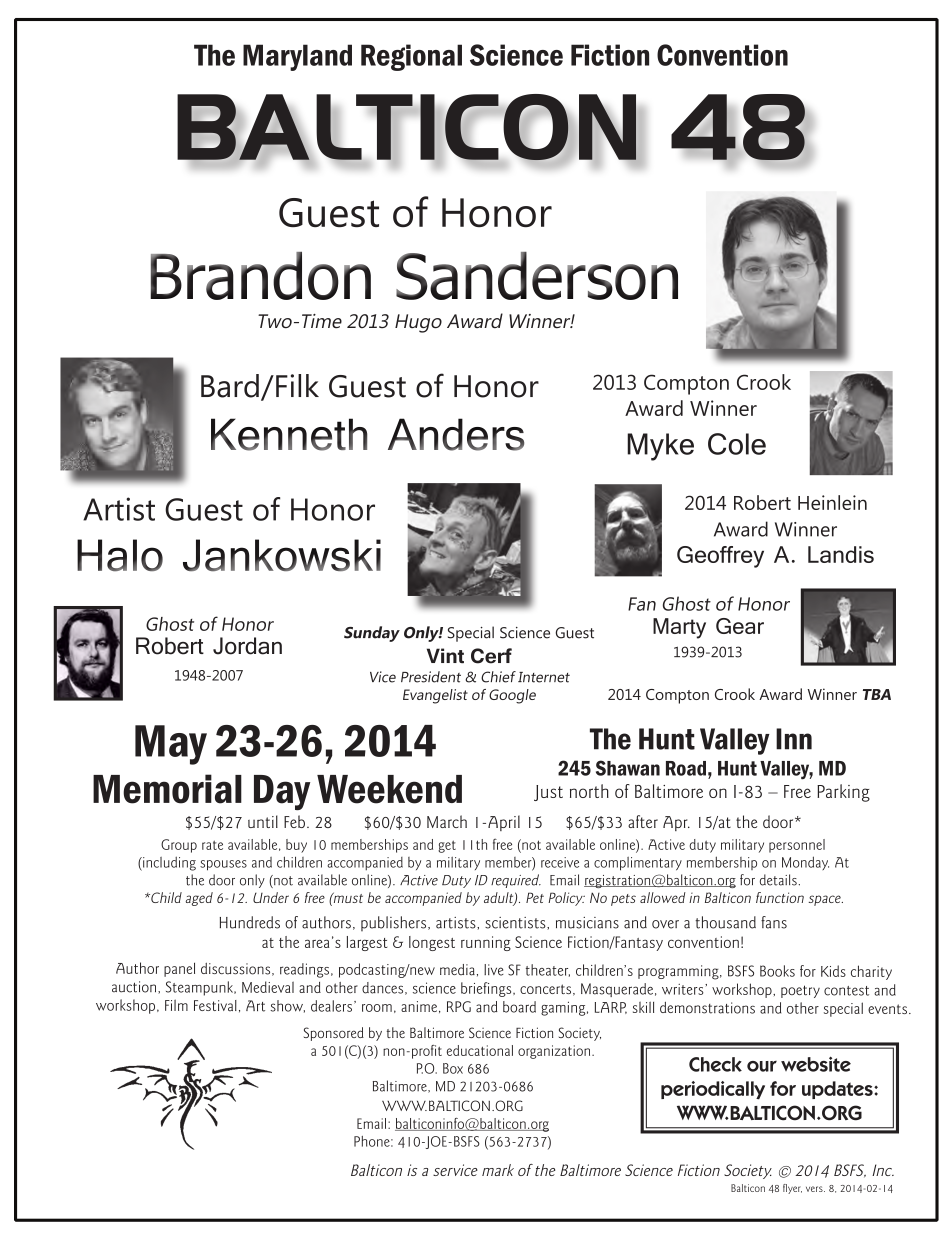 Image resolution: width=952 pixels, height=1233 pixels. What do you see at coordinates (740, 626) in the document?
I see `Gear` at bounding box center [740, 626].
